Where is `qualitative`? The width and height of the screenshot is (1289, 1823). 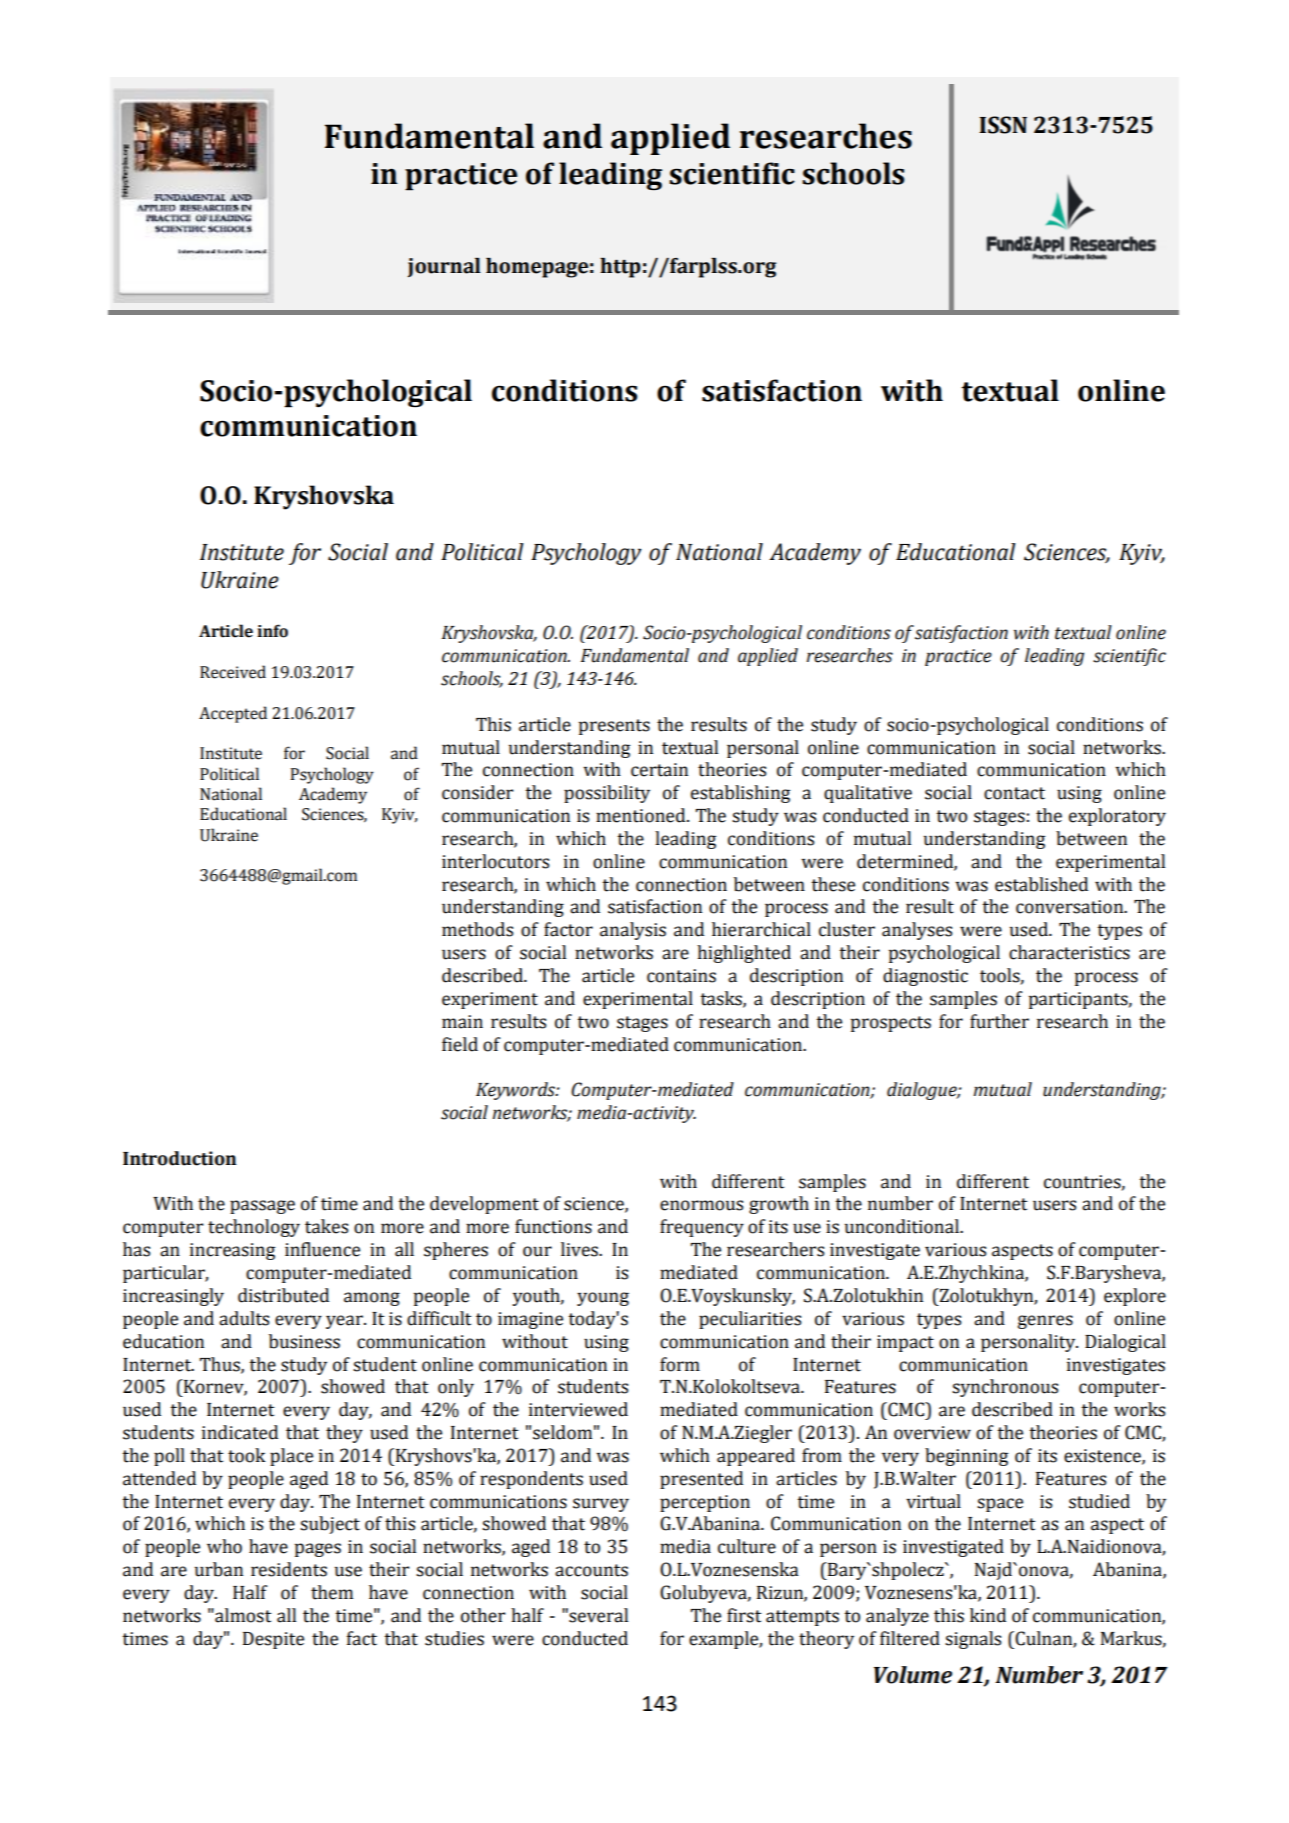 qualitative is located at coordinates (868, 794).
